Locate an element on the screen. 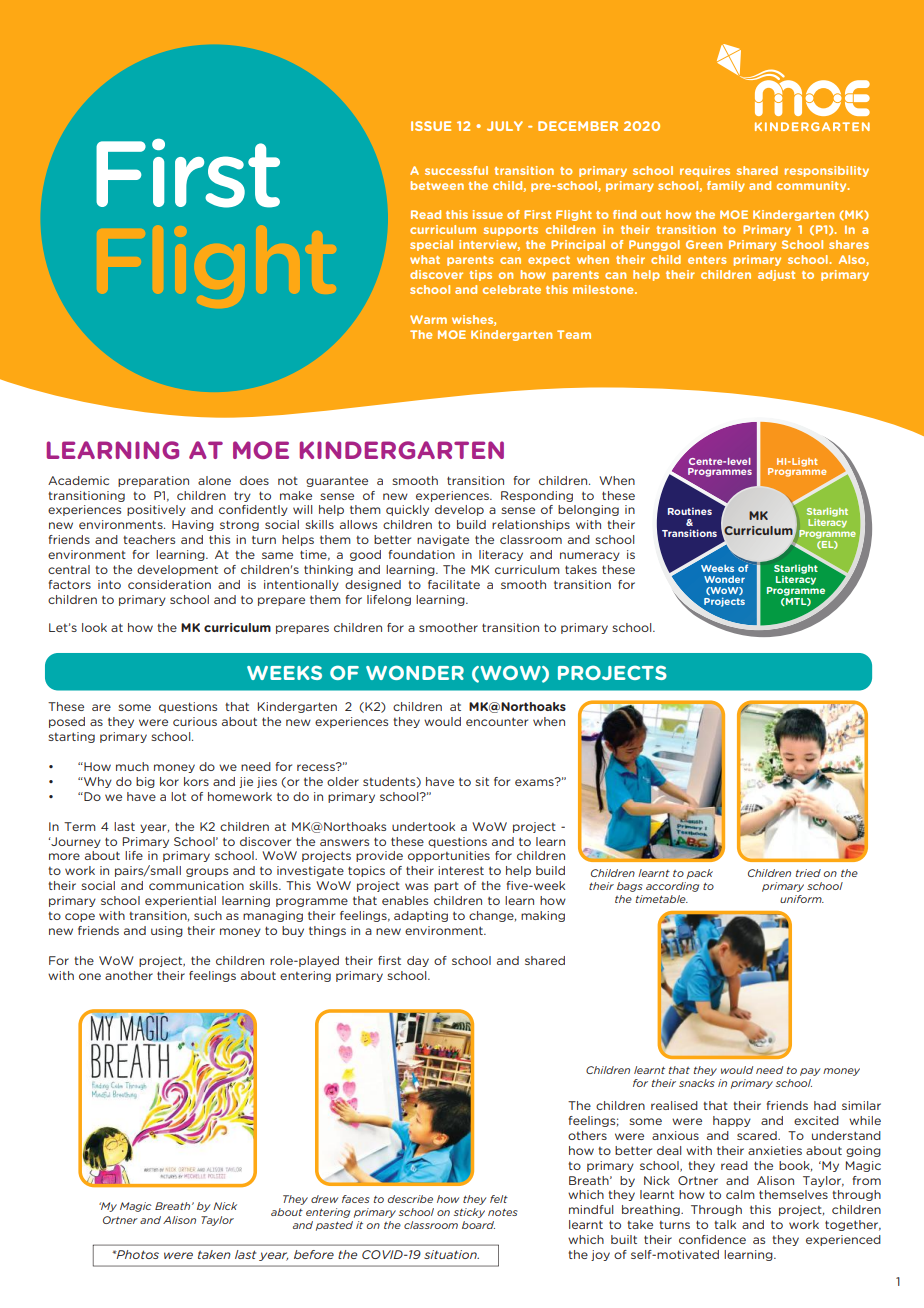 Image resolution: width=924 pixels, height=1308 pixels. encounter is located at coordinates (497, 722).
